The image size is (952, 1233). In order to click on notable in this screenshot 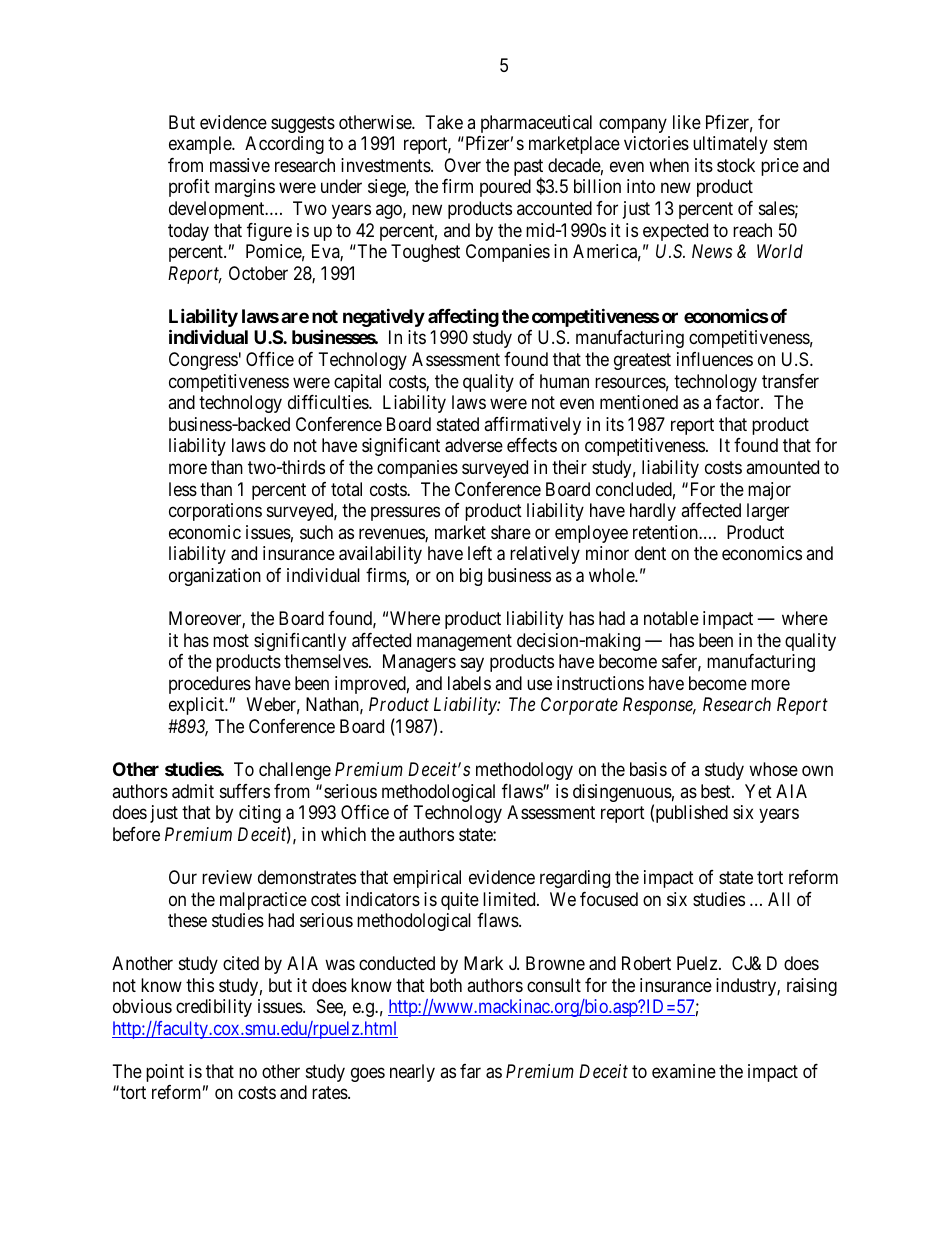, I will do `click(671, 618)`.
